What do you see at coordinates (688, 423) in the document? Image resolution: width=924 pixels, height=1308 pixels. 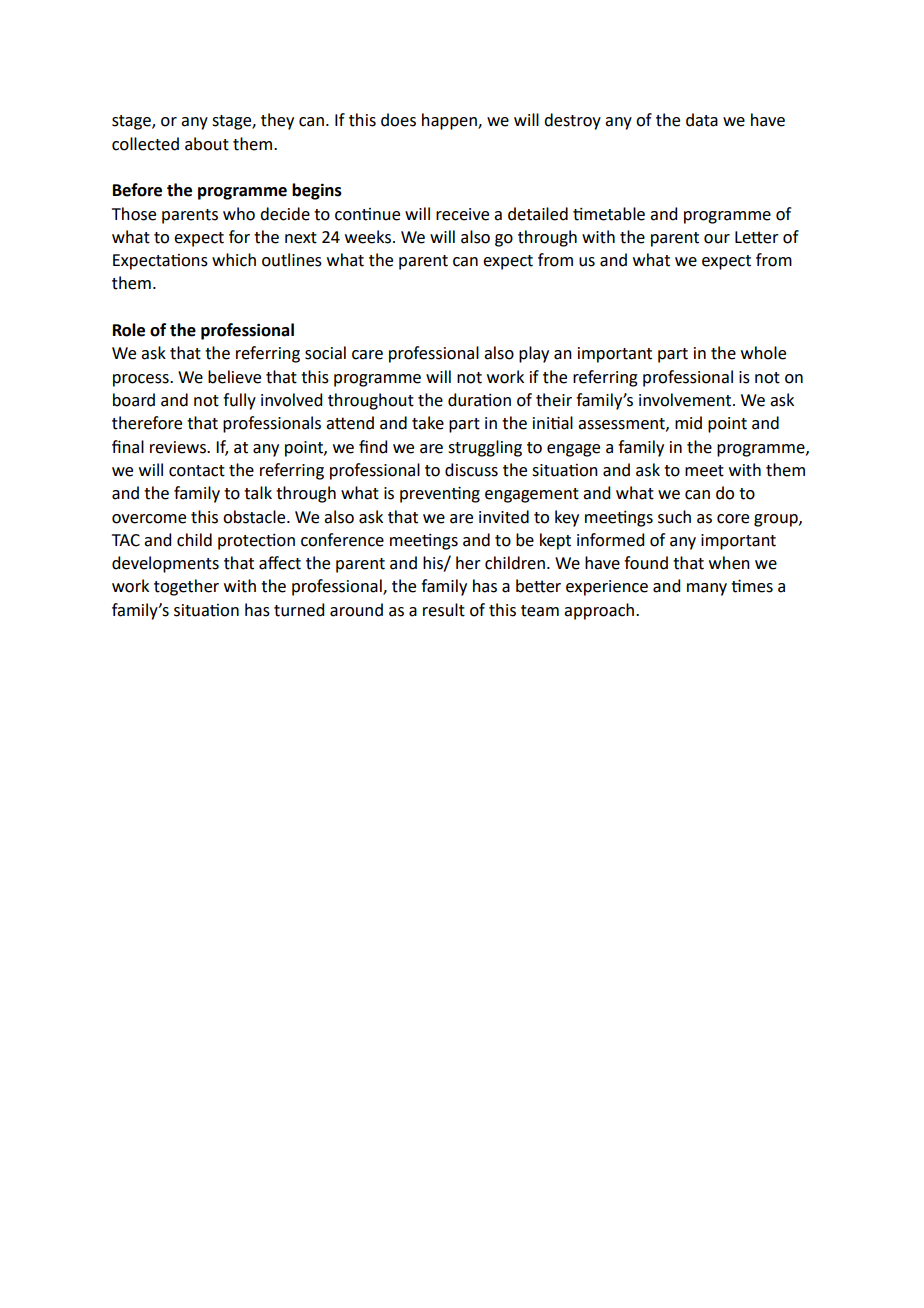 I see `mid` at bounding box center [688, 423].
